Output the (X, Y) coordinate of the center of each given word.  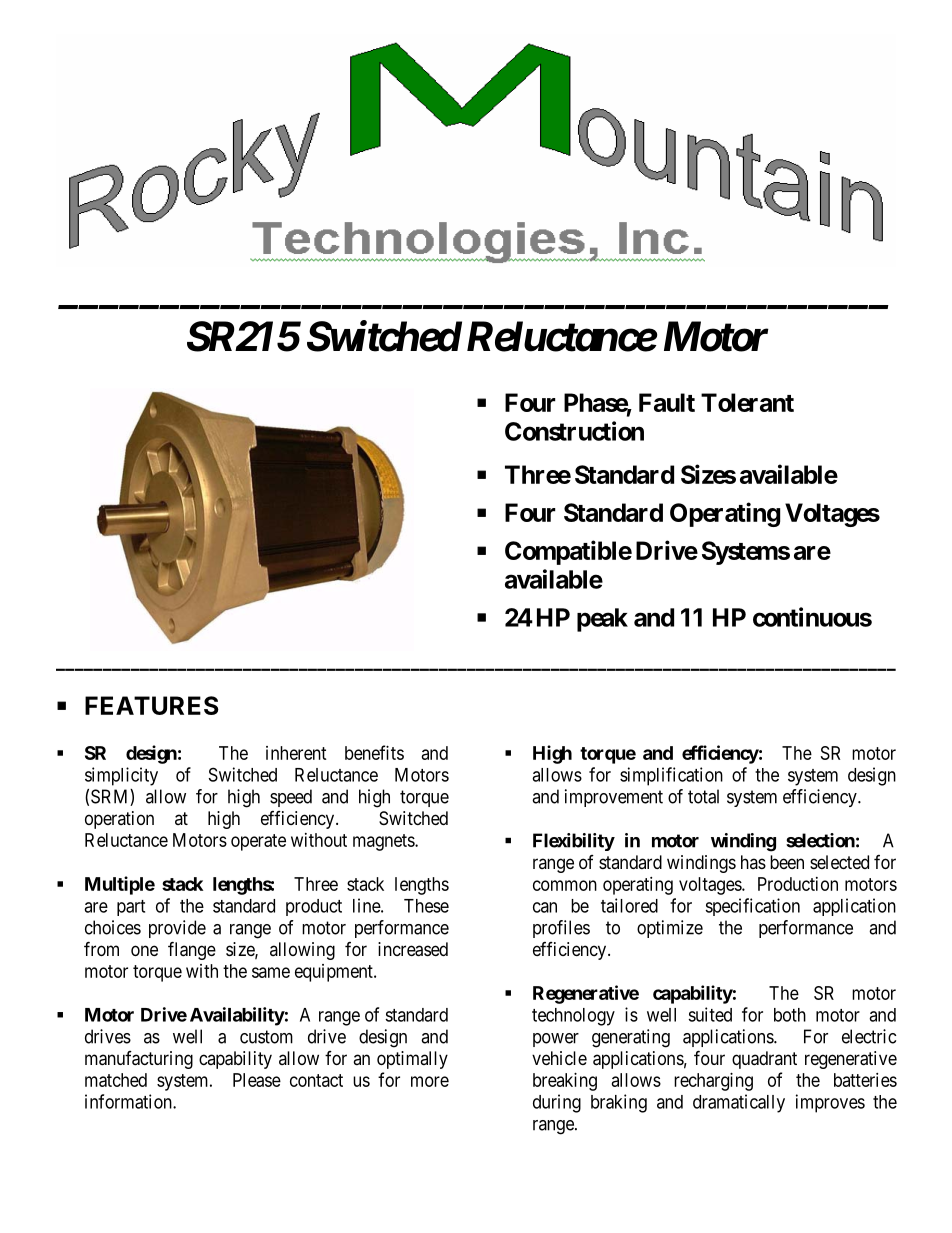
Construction (574, 431)
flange (192, 950)
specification (752, 907)
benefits (374, 752)
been (787, 862)
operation (119, 820)
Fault (667, 402)
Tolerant (747, 402)
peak (602, 620)
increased (413, 949)
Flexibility (574, 842)
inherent (296, 753)
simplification (671, 776)
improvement (614, 798)
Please (257, 1080)
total (703, 796)
